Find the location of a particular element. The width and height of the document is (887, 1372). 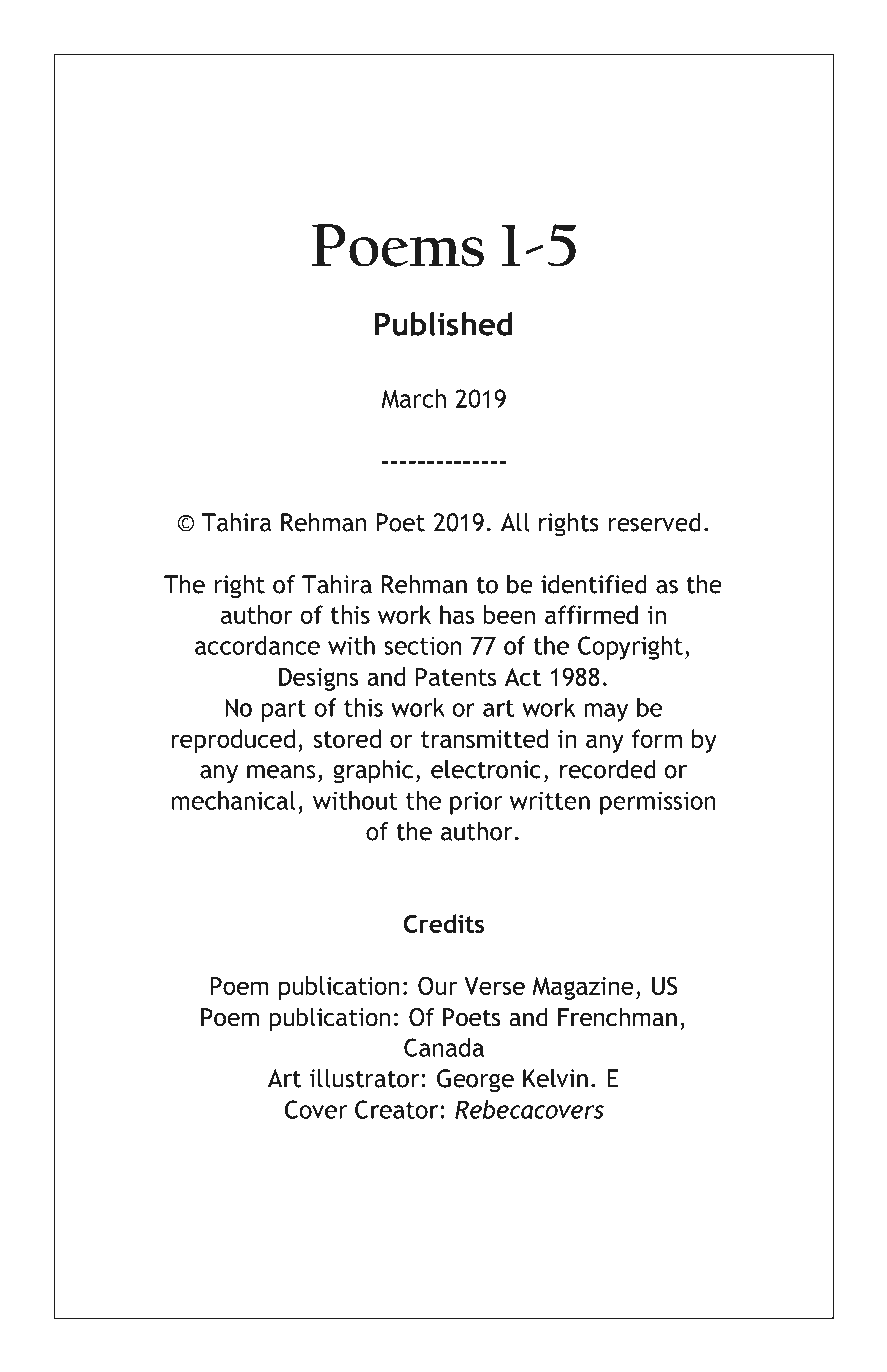

identified is located at coordinates (594, 584).
